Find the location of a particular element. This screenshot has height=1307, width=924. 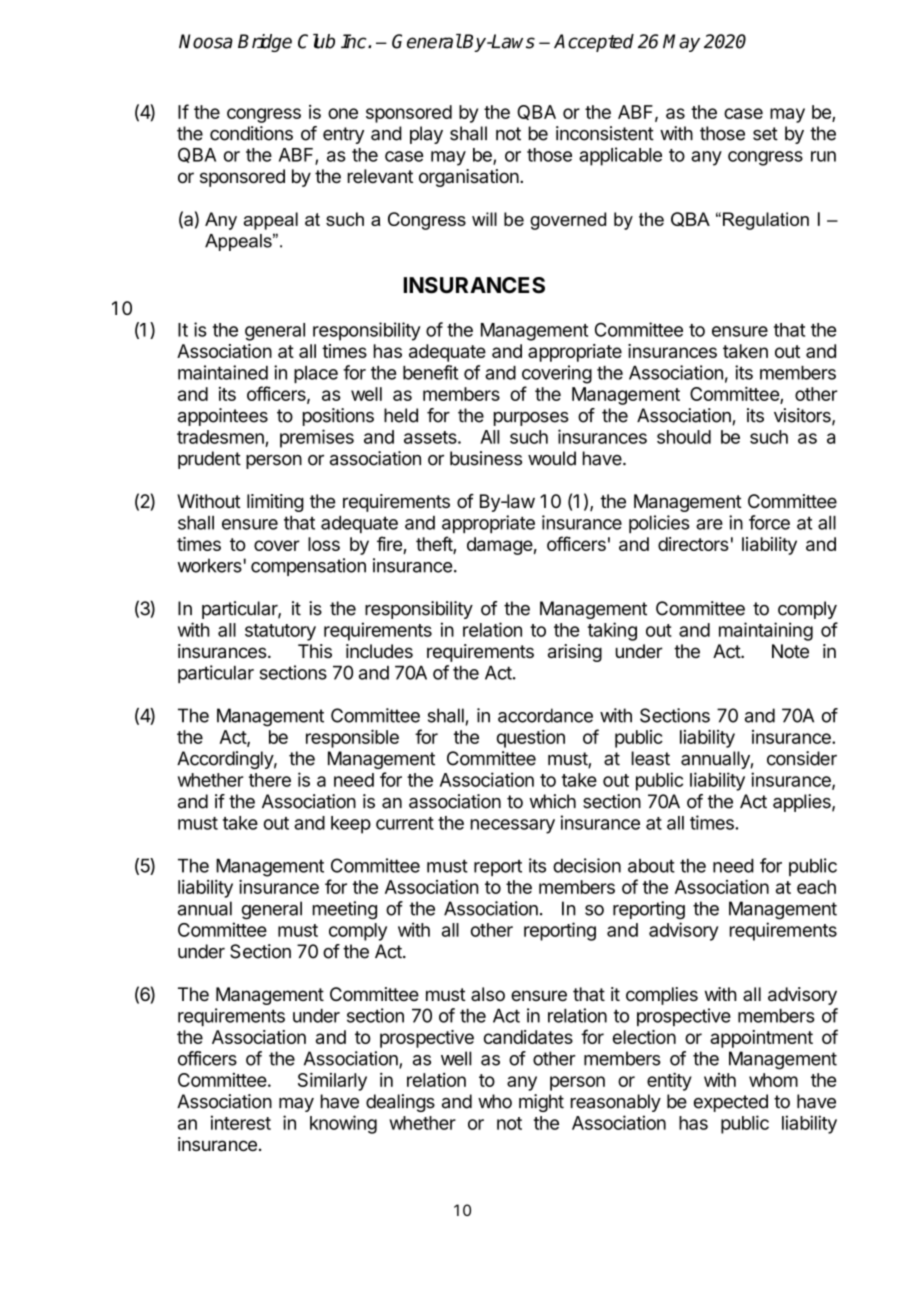

expected is located at coordinates (731, 1103).
